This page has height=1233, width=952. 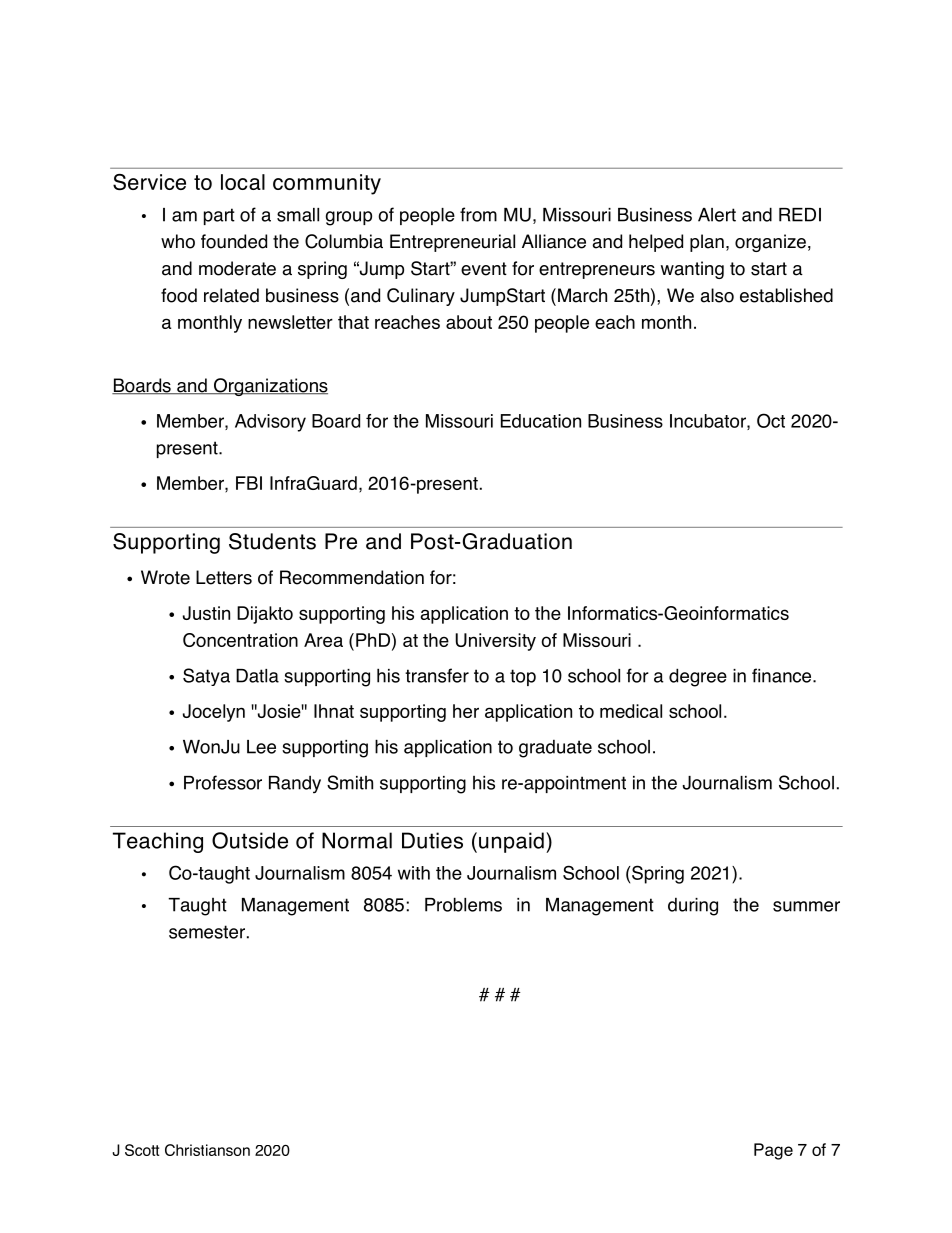 What do you see at coordinates (219, 216) in the page?
I see `part` at bounding box center [219, 216].
